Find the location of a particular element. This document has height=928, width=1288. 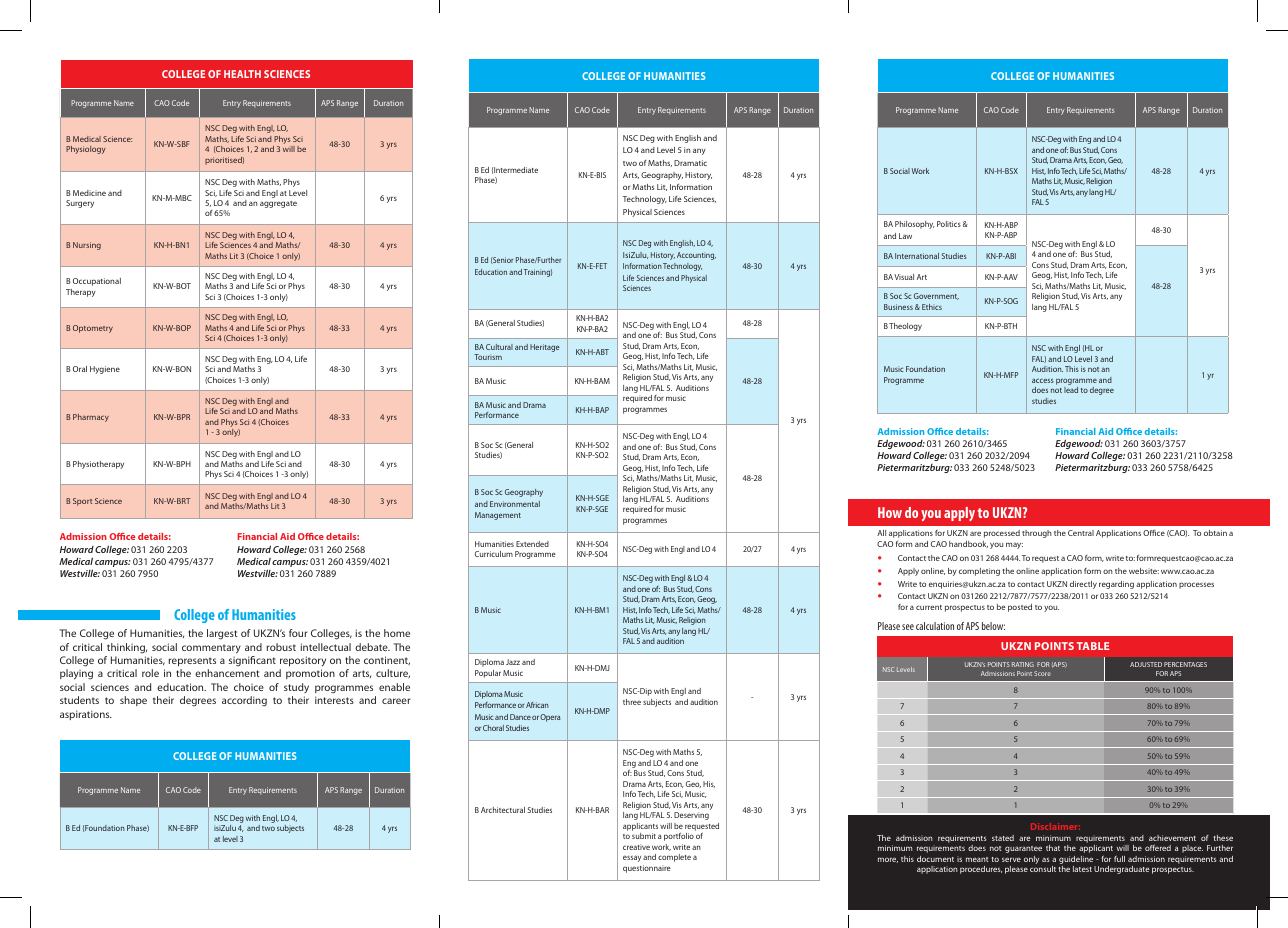

HEALTH is located at coordinates (242, 74).
